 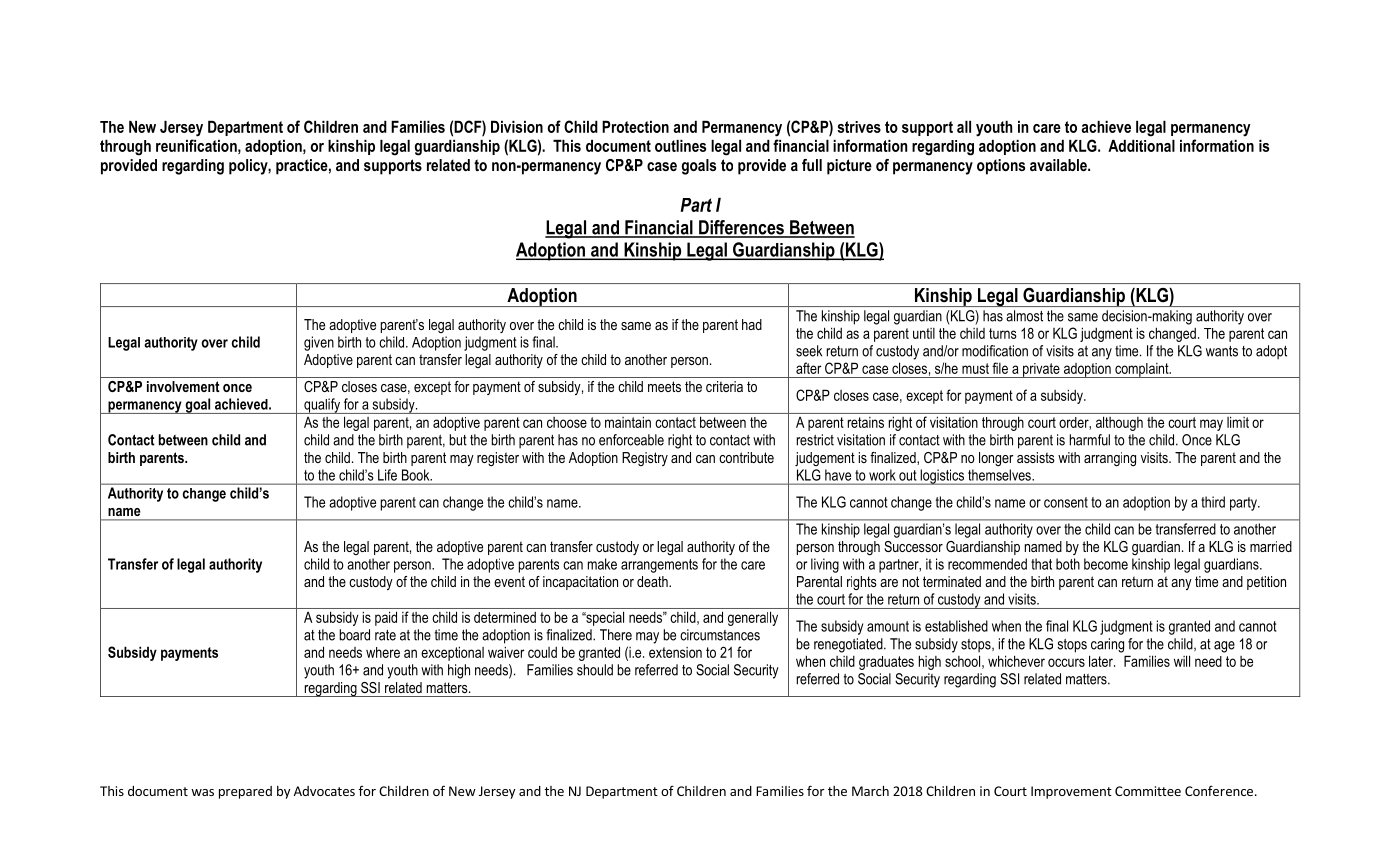 What do you see at coordinates (680, 146) in the page?
I see `outlines` at bounding box center [680, 146].
